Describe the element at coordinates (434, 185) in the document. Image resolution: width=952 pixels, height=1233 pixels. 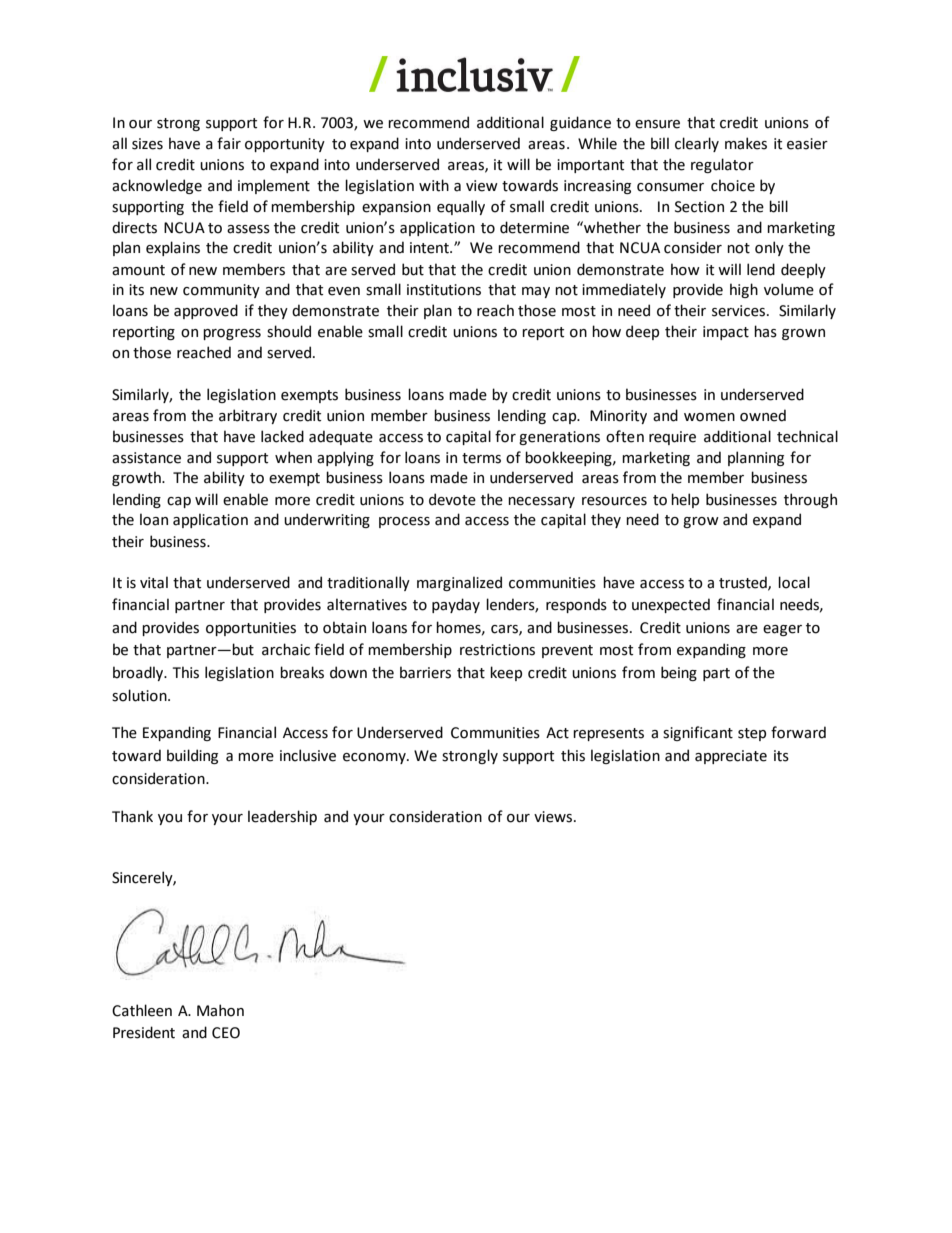
I see `with` at that location.
